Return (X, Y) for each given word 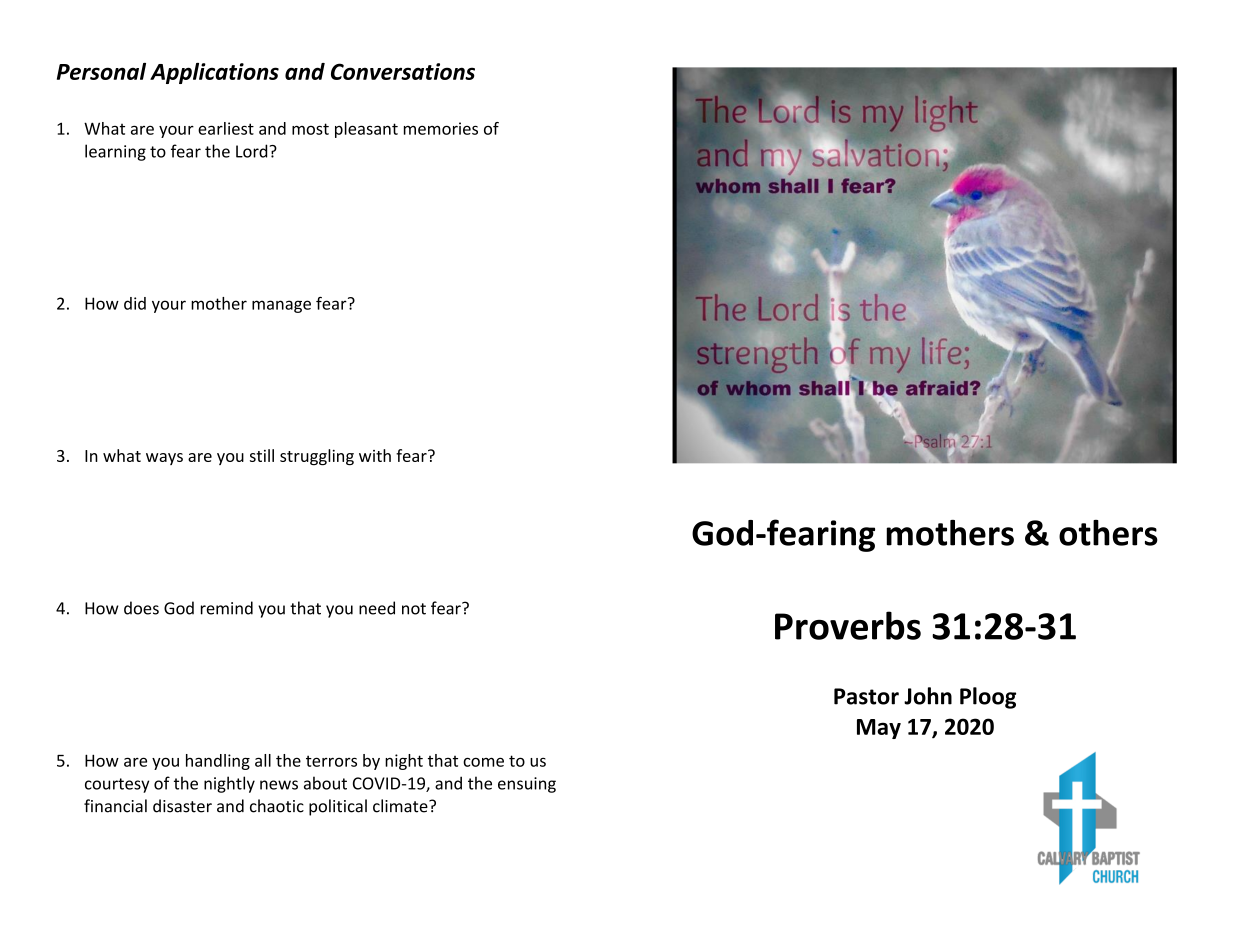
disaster (182, 806)
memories (441, 128)
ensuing (527, 785)
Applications (214, 73)
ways (164, 459)
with (375, 455)
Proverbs (848, 625)
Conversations (403, 71)
